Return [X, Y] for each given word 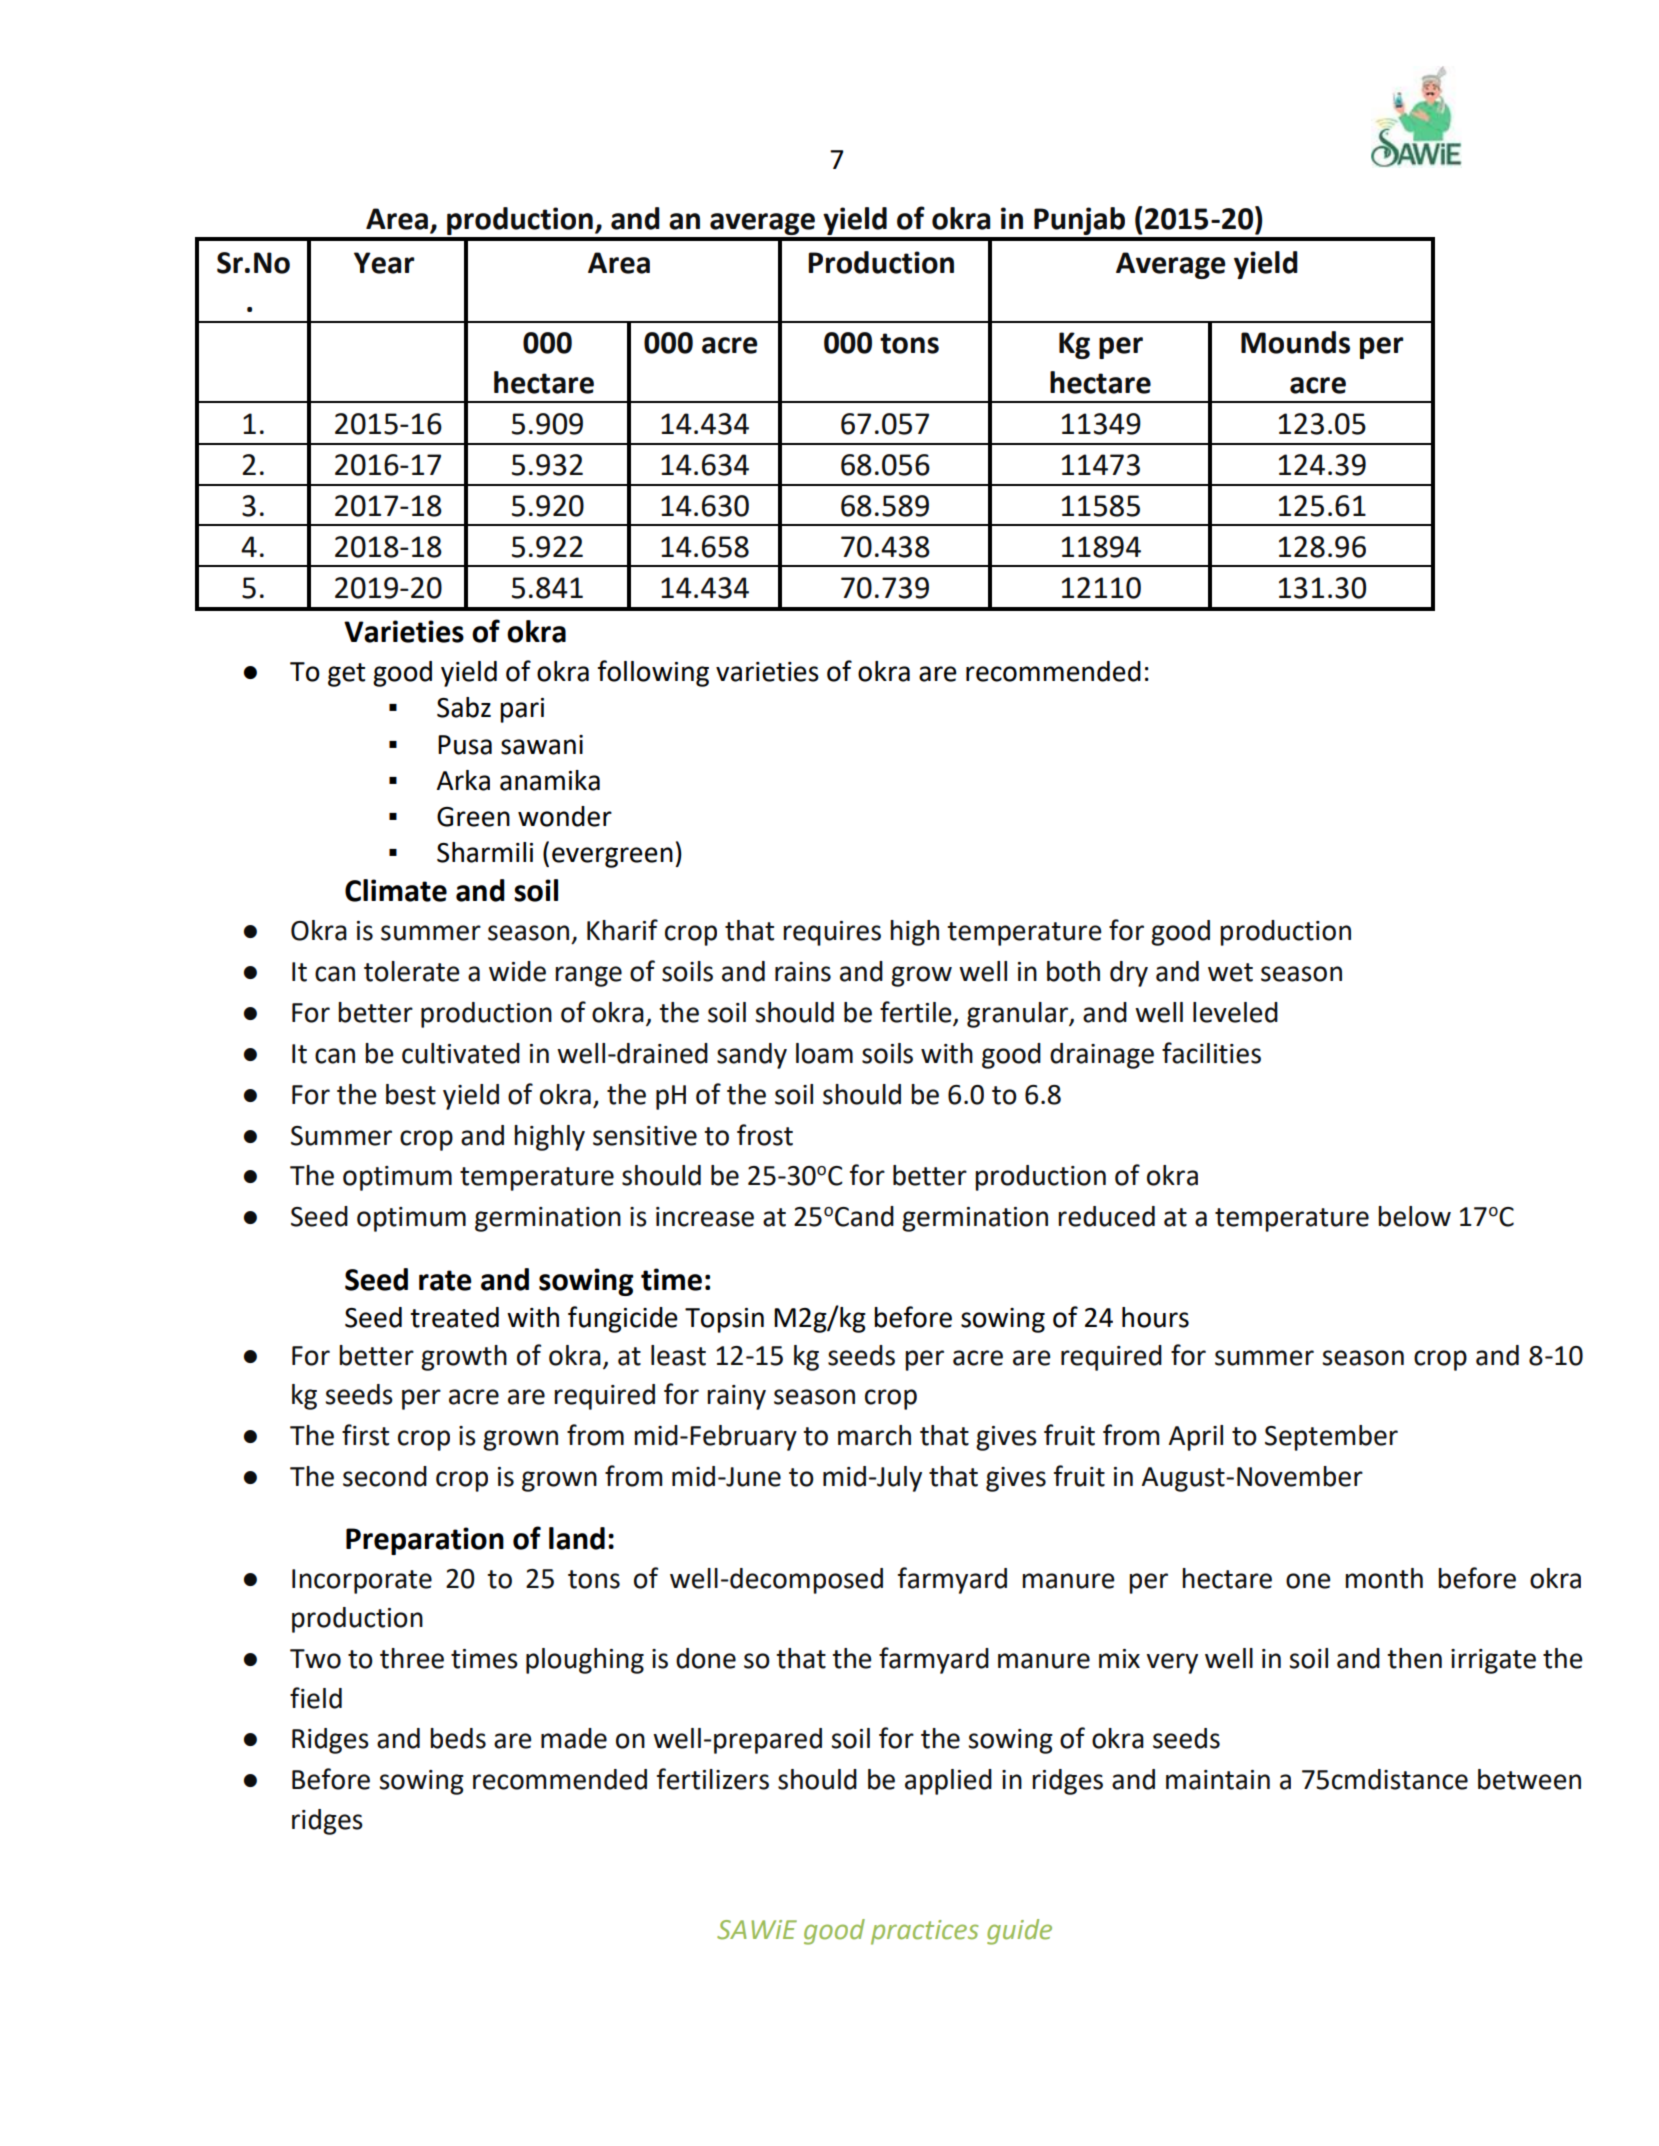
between [1529, 1779]
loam [824, 1053]
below [1414, 1216]
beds [458, 1738]
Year [384, 263]
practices [925, 1932]
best [411, 1094]
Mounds [1295, 342]
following [653, 673]
